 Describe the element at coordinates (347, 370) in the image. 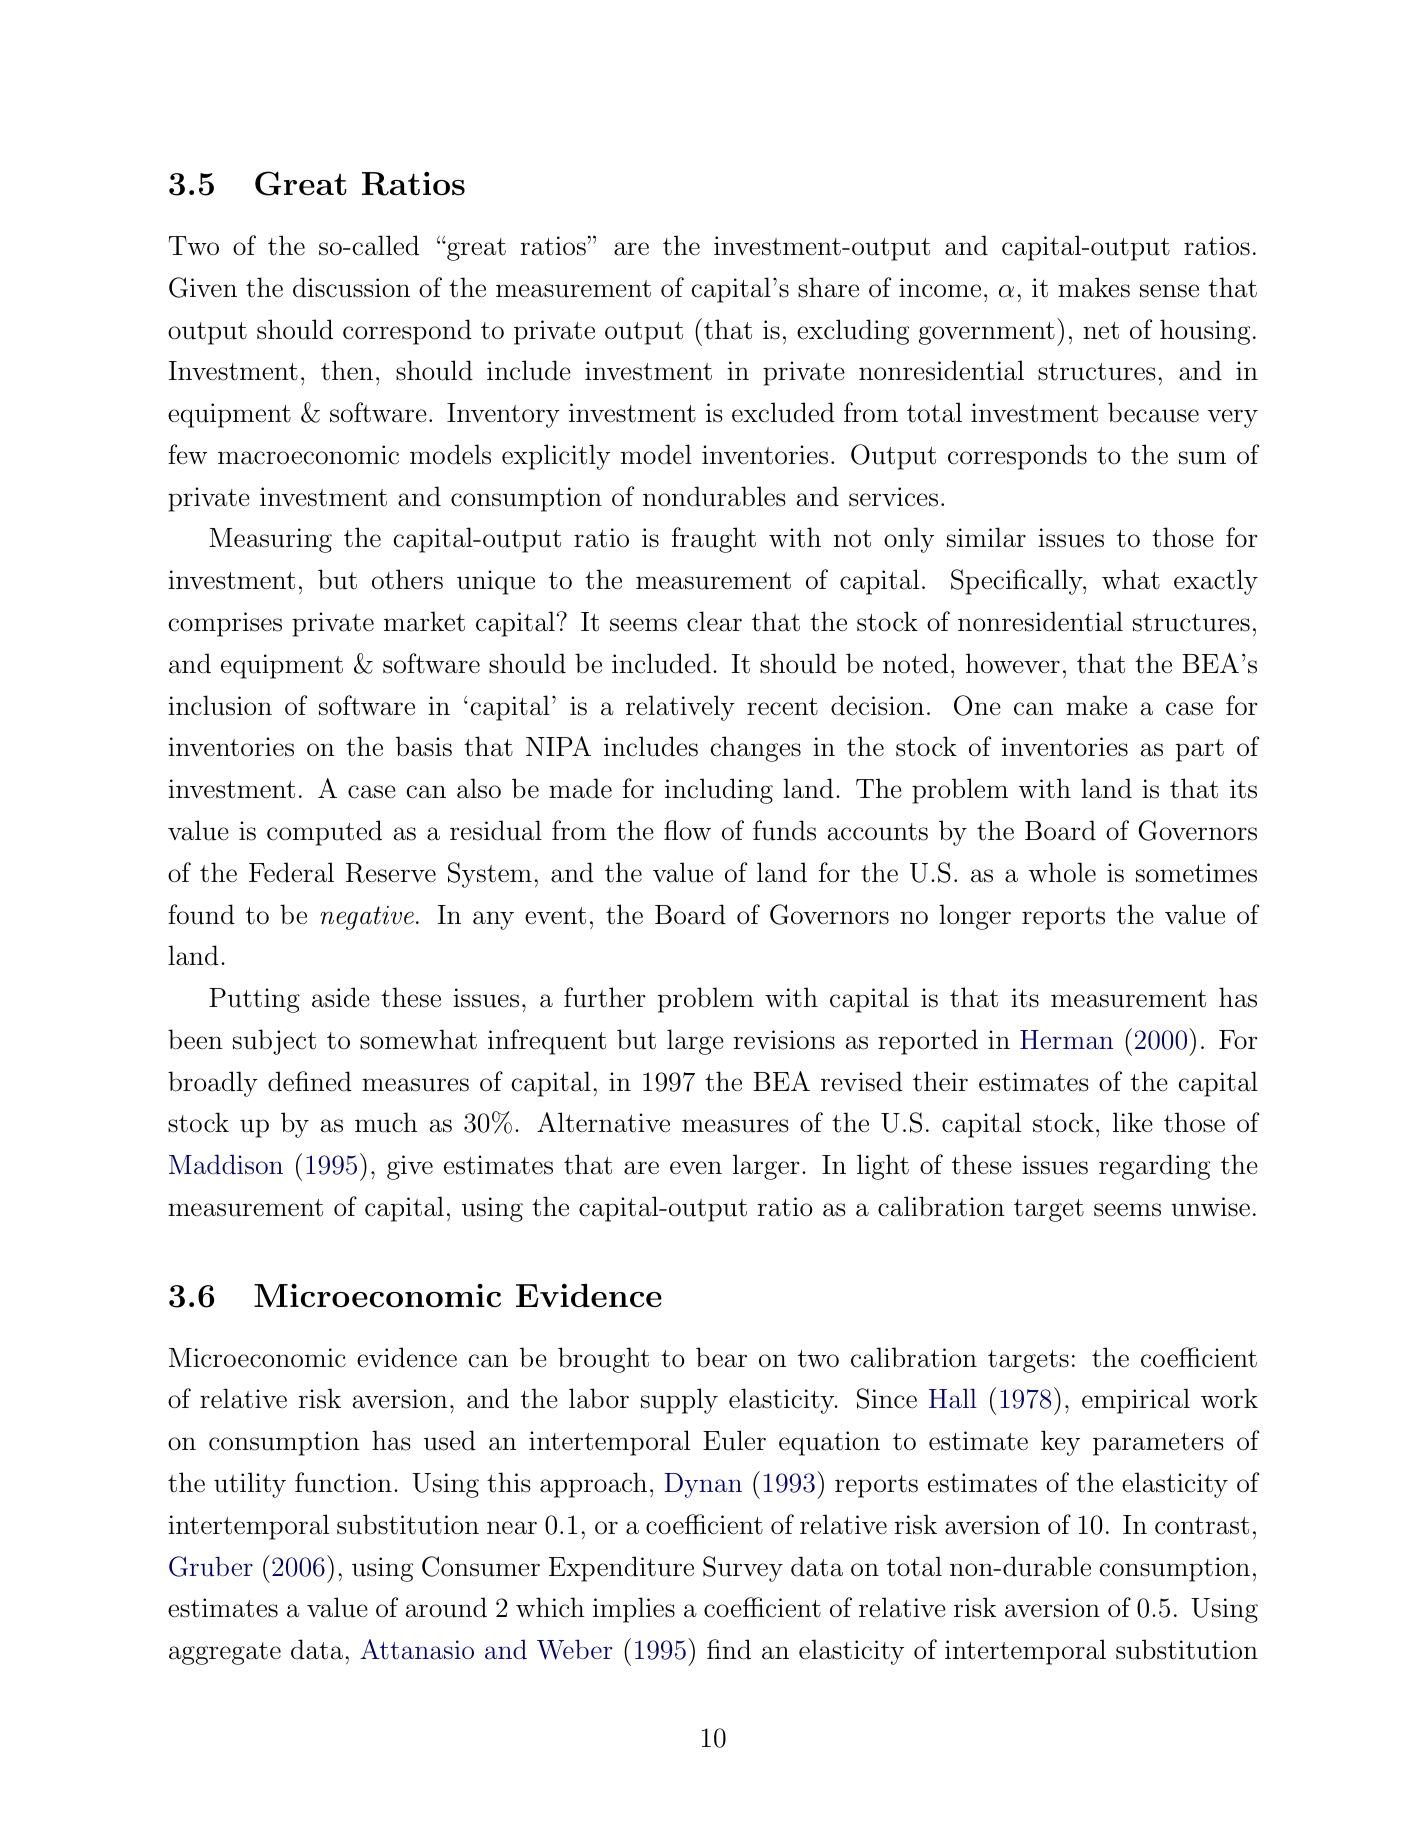

I see `then` at that location.
